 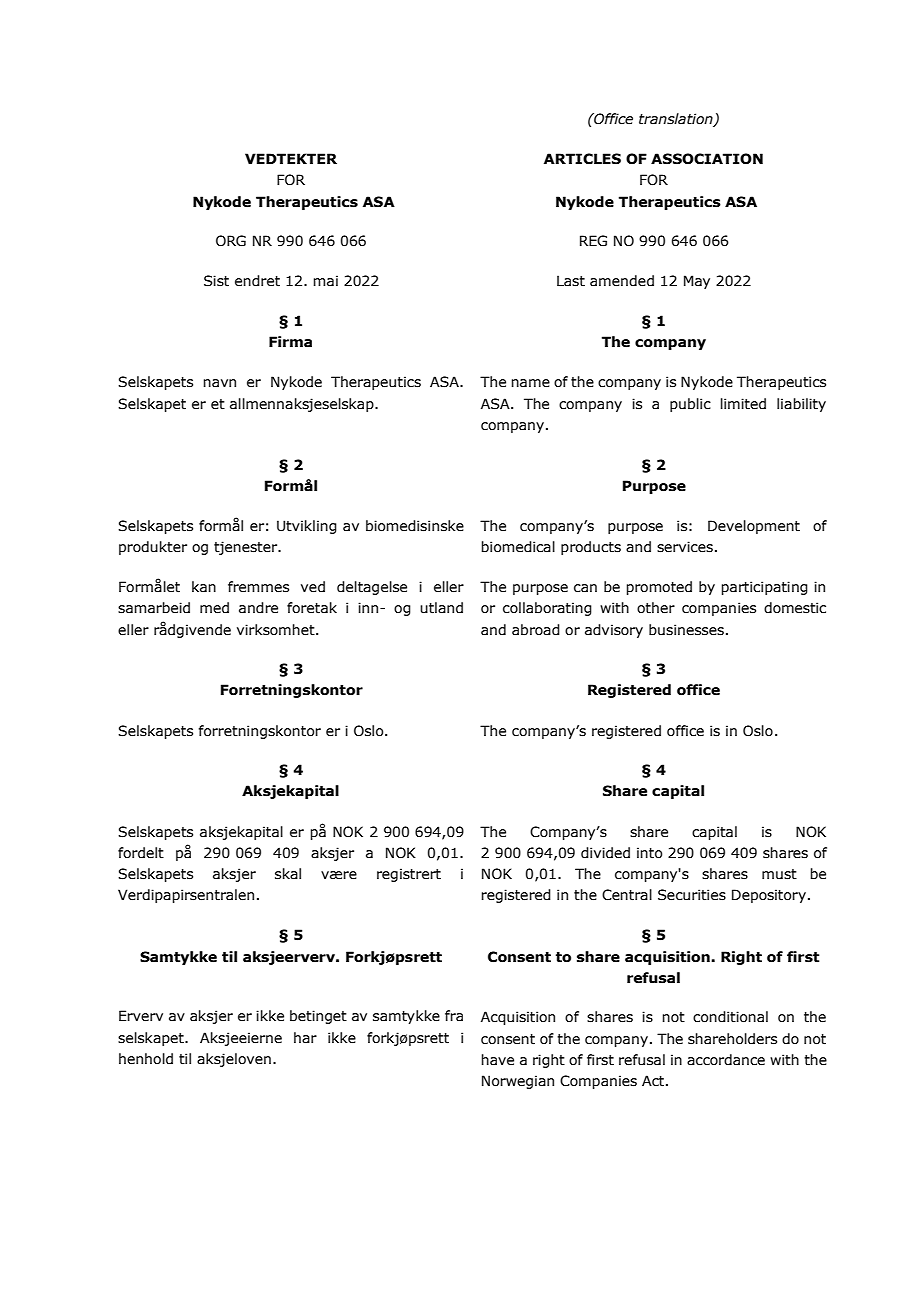 I want to click on ORG, so click(x=231, y=241).
